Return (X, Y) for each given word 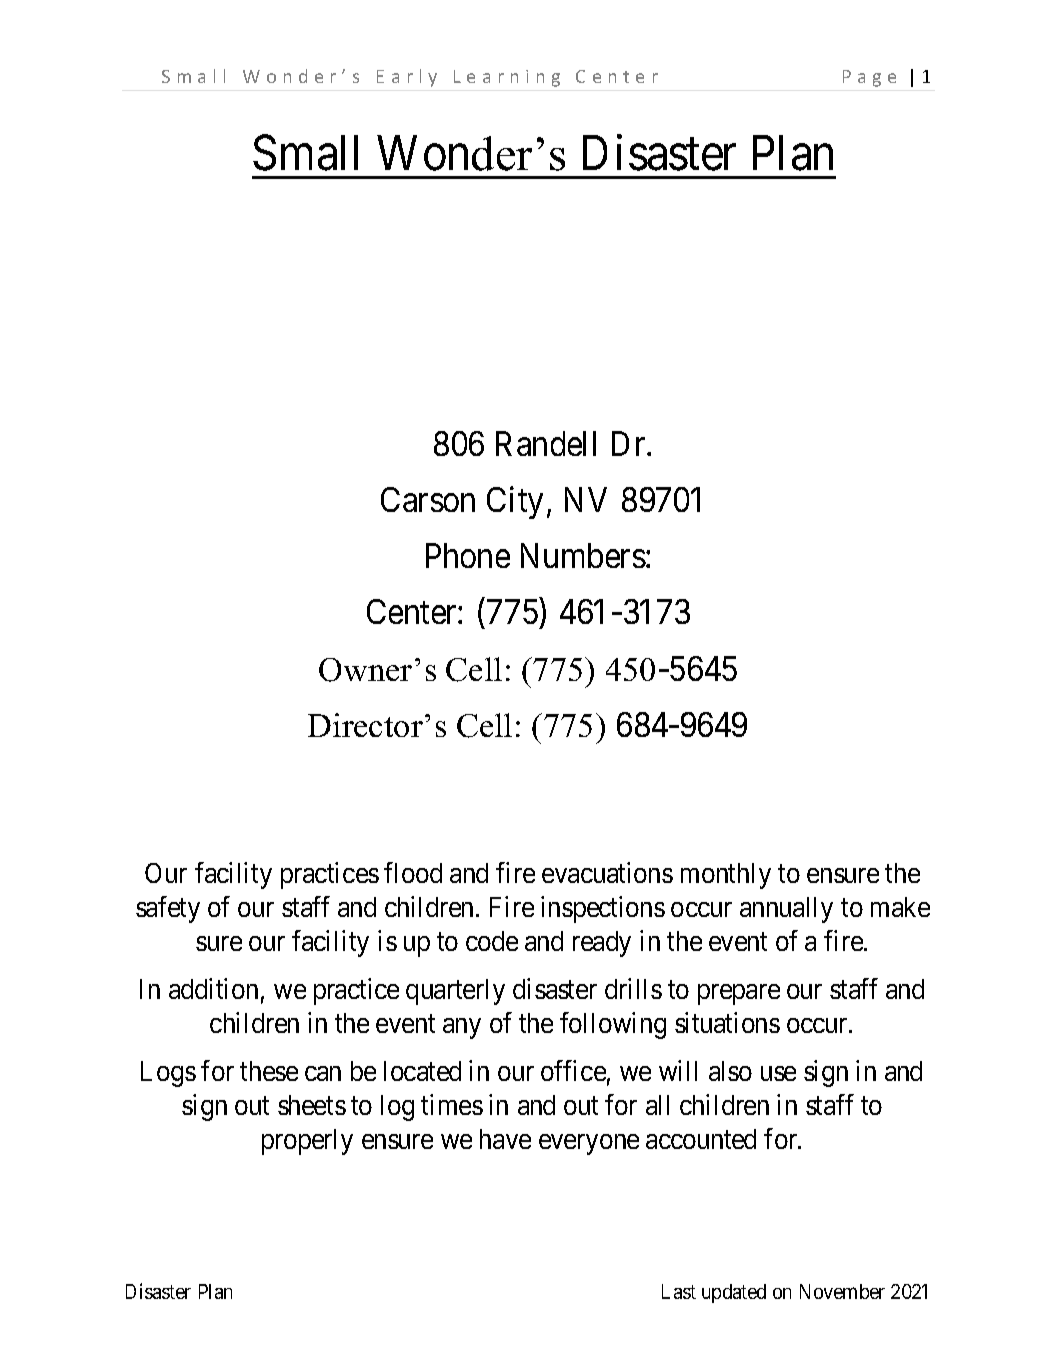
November (842, 1291)
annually (786, 910)
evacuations (607, 872)
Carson (428, 499)
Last (679, 1291)
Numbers (583, 555)
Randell (546, 443)
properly (307, 1142)
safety (168, 909)
